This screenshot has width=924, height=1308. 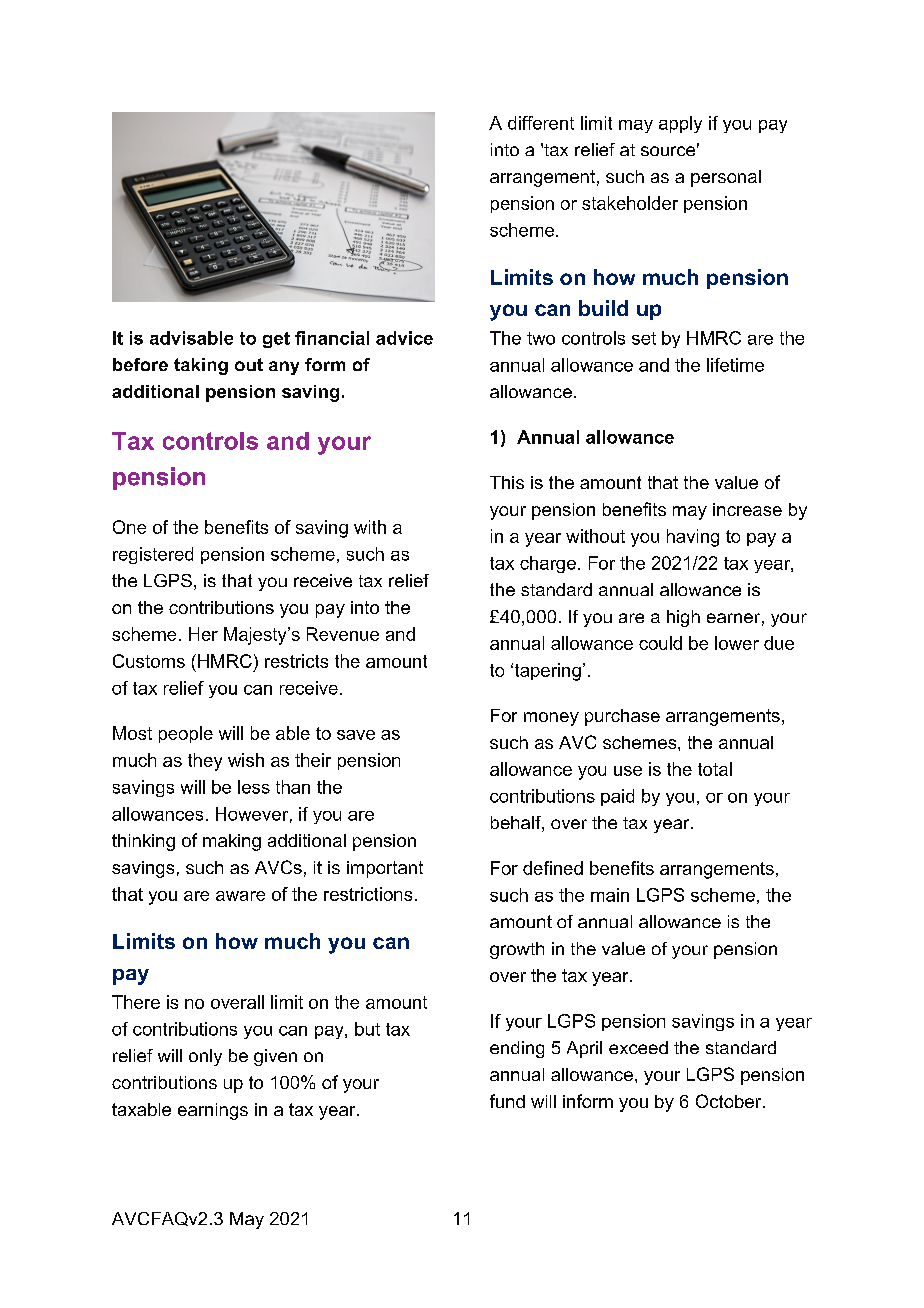 What do you see at coordinates (730, 1101) in the screenshot?
I see `October` at bounding box center [730, 1101].
